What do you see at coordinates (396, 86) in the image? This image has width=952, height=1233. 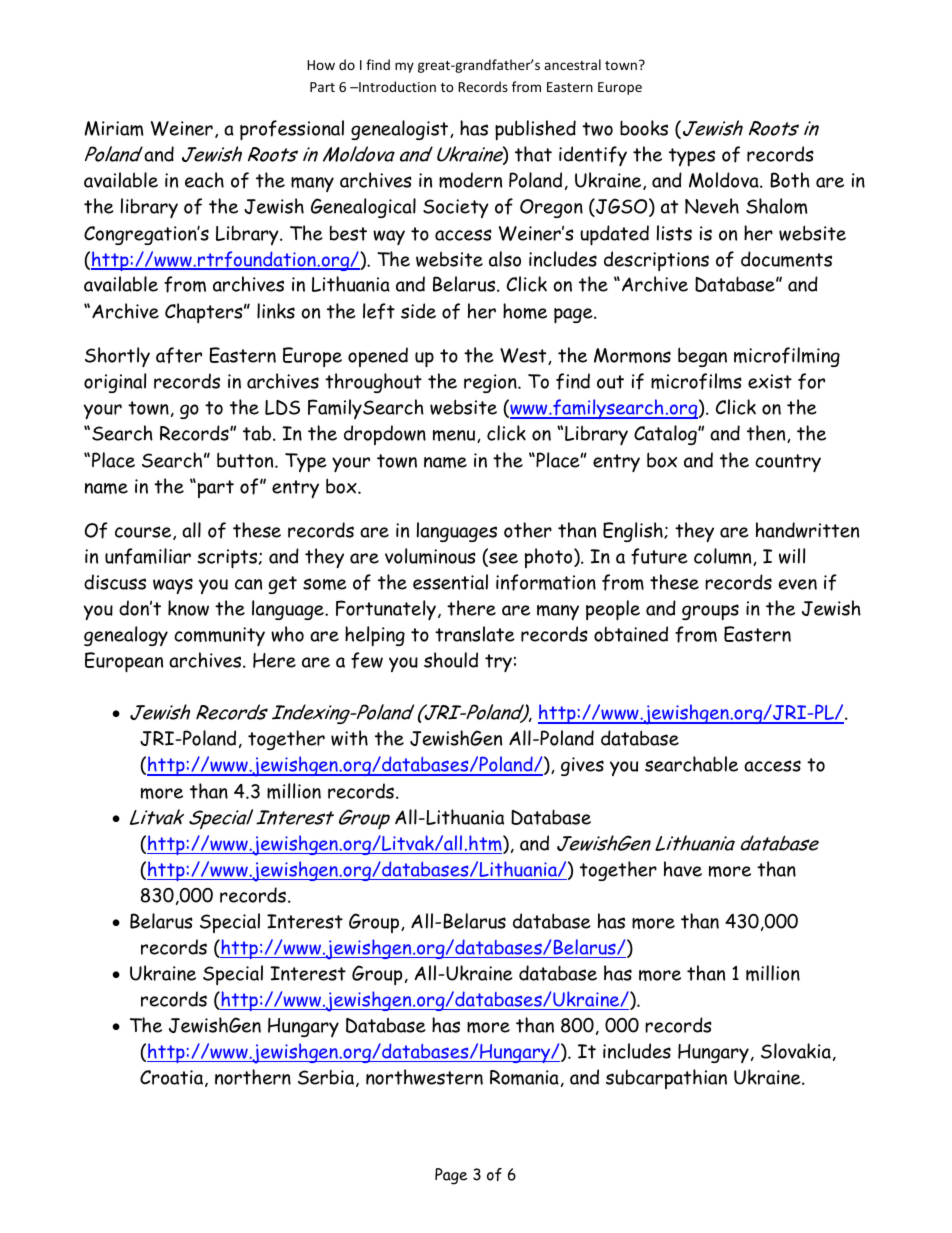 I see `Introduction` at bounding box center [396, 86].
